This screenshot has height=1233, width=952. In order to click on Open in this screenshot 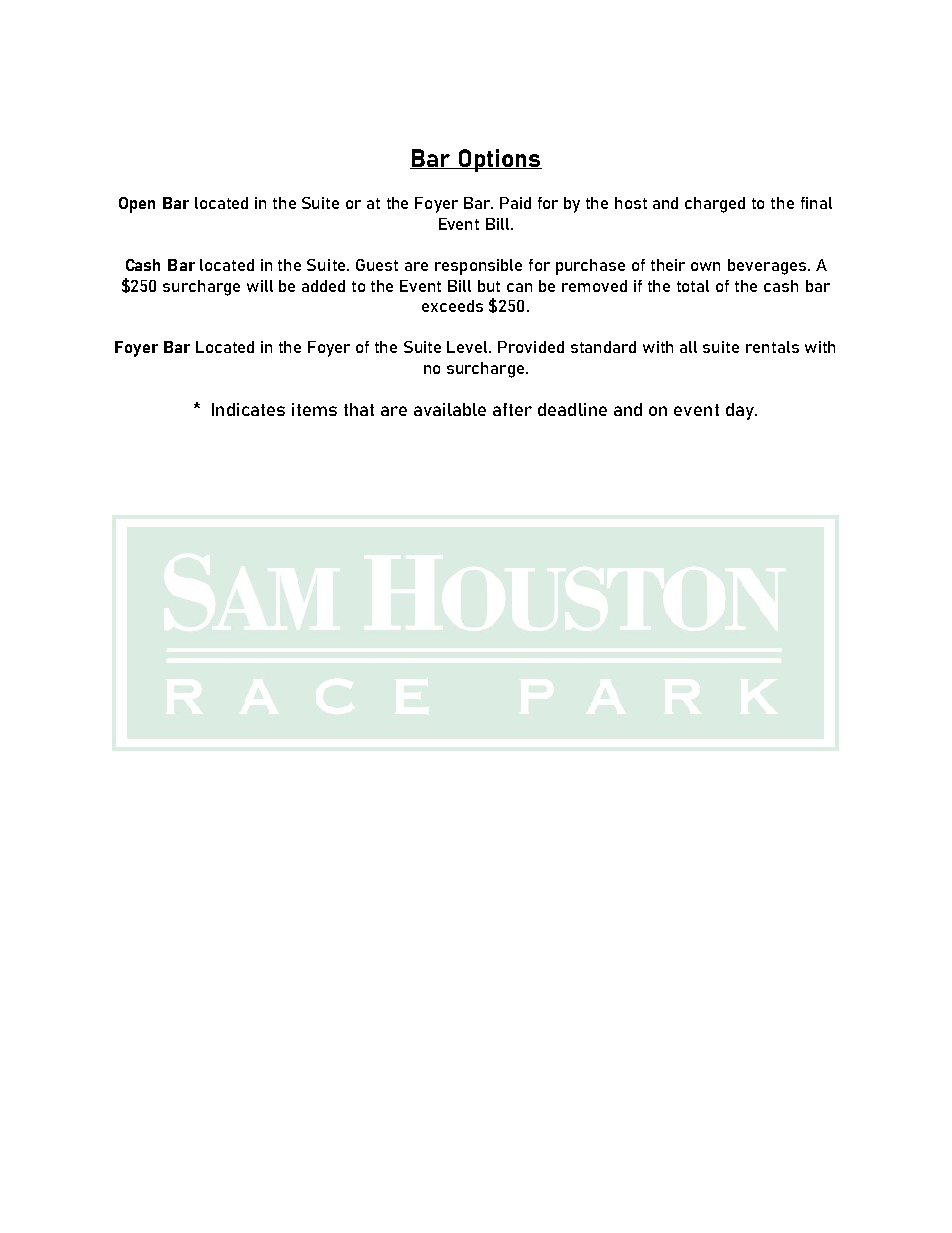, I will do `click(137, 205)`.
